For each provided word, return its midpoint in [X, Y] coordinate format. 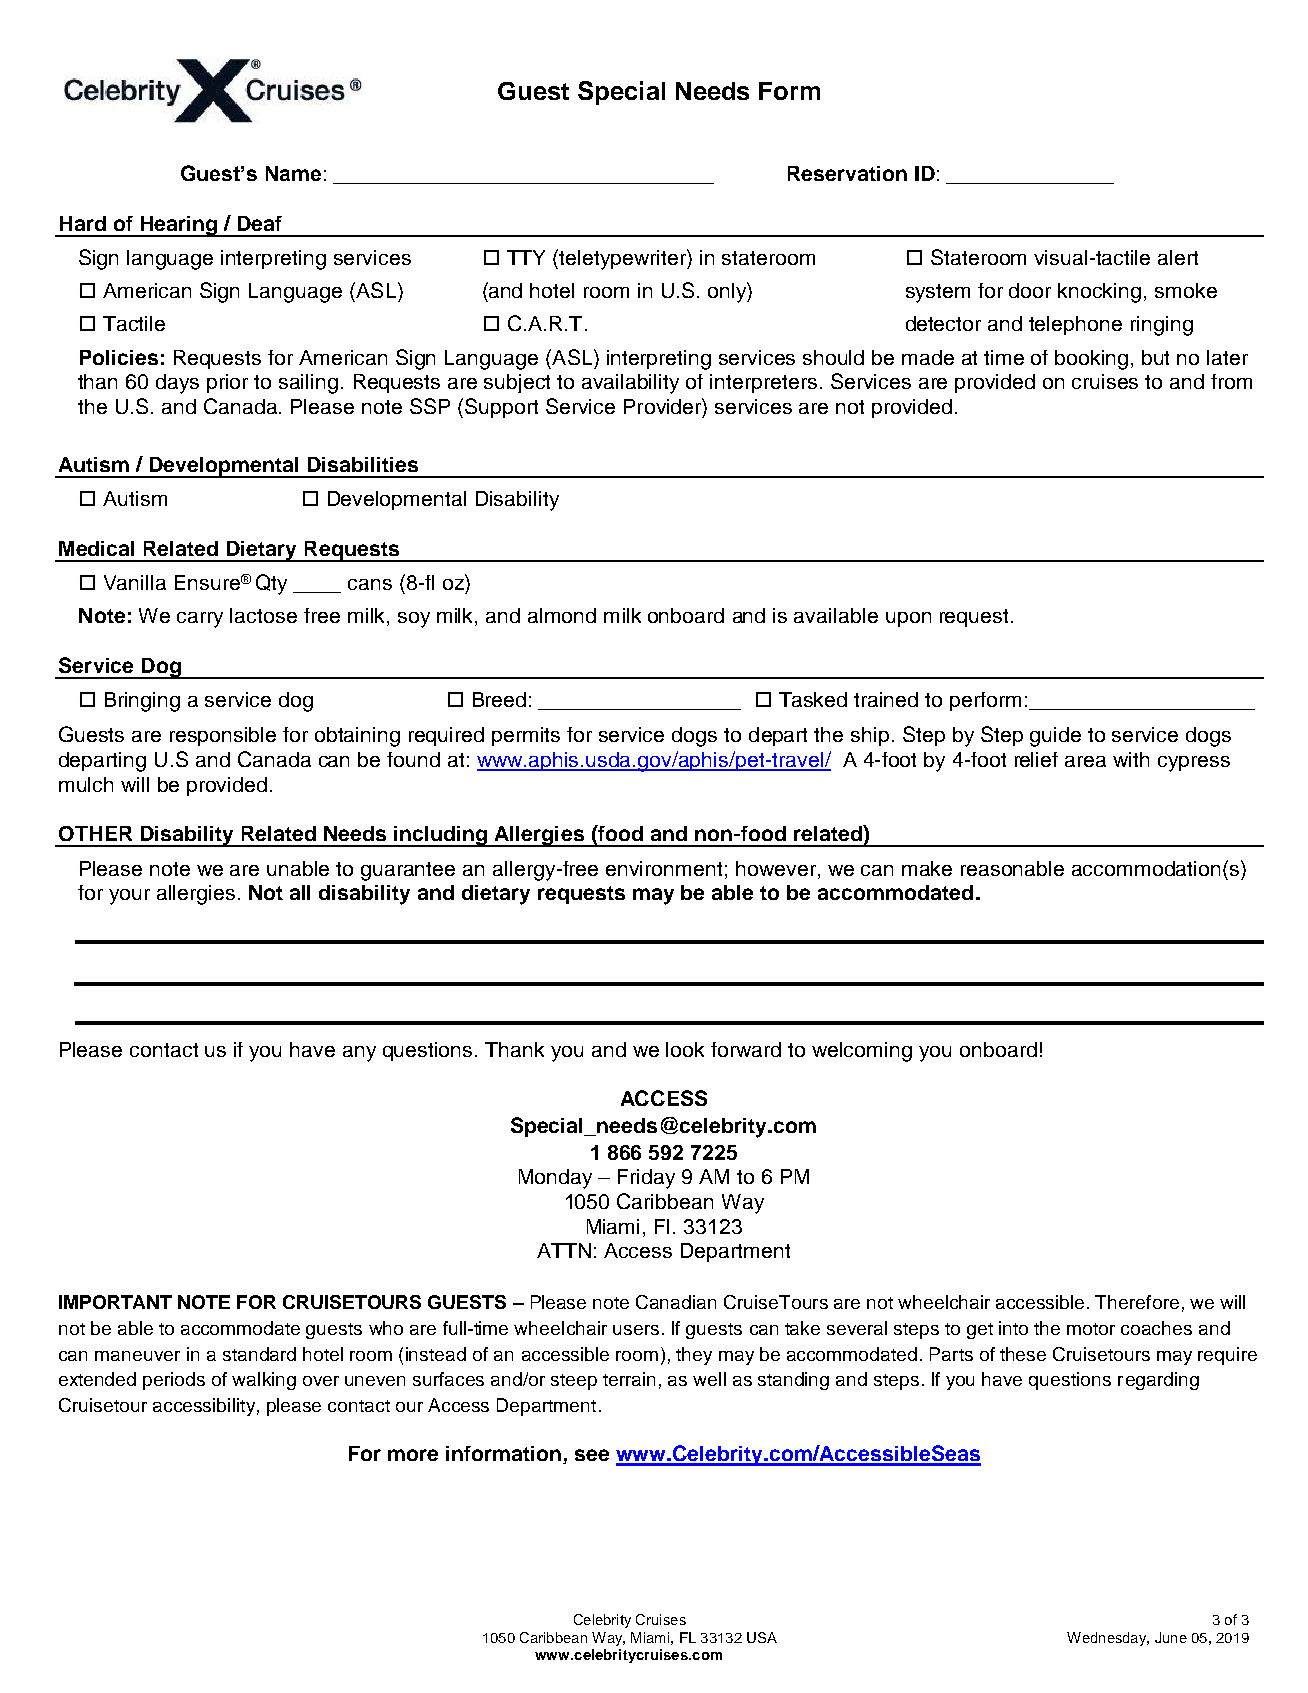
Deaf [260, 223]
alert [1178, 257]
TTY [526, 257]
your [129, 897]
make [927, 868]
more [413, 1455]
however [777, 868]
